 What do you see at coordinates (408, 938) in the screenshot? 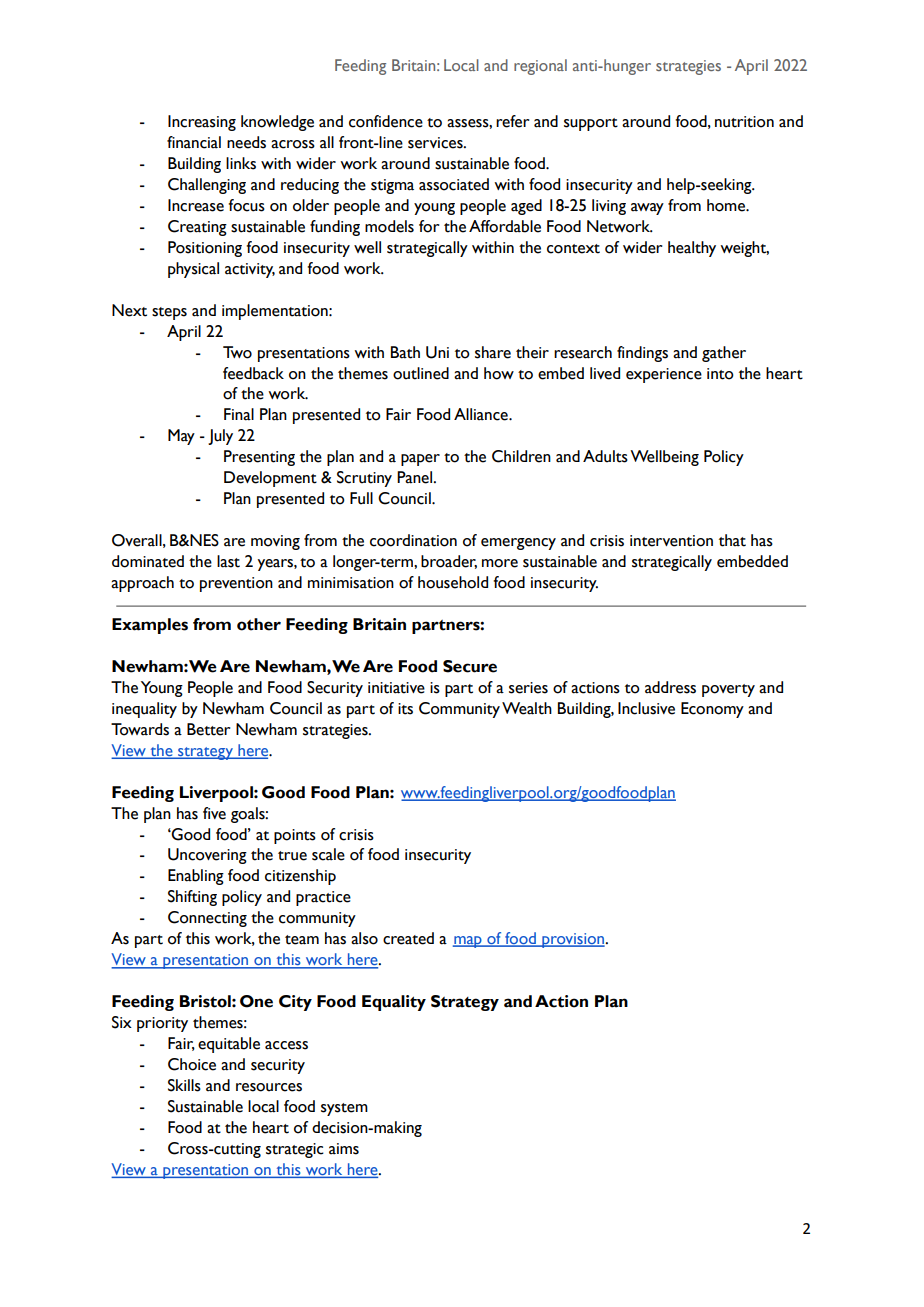
I see `created` at bounding box center [408, 938].
